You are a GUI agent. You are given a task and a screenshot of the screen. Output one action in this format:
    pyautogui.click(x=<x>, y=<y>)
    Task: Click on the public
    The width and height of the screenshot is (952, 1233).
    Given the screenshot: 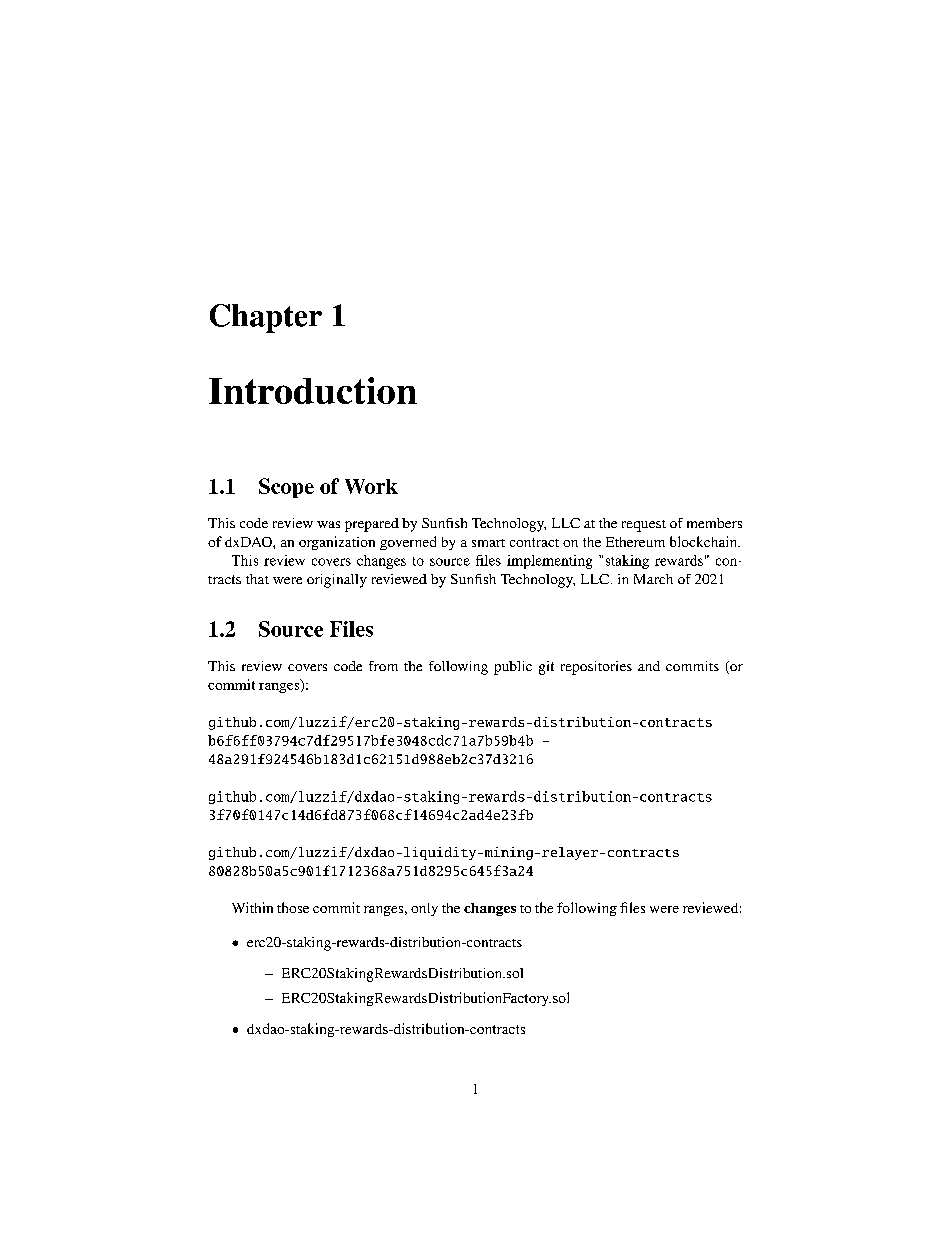 What is the action you would take?
    pyautogui.click(x=513, y=668)
